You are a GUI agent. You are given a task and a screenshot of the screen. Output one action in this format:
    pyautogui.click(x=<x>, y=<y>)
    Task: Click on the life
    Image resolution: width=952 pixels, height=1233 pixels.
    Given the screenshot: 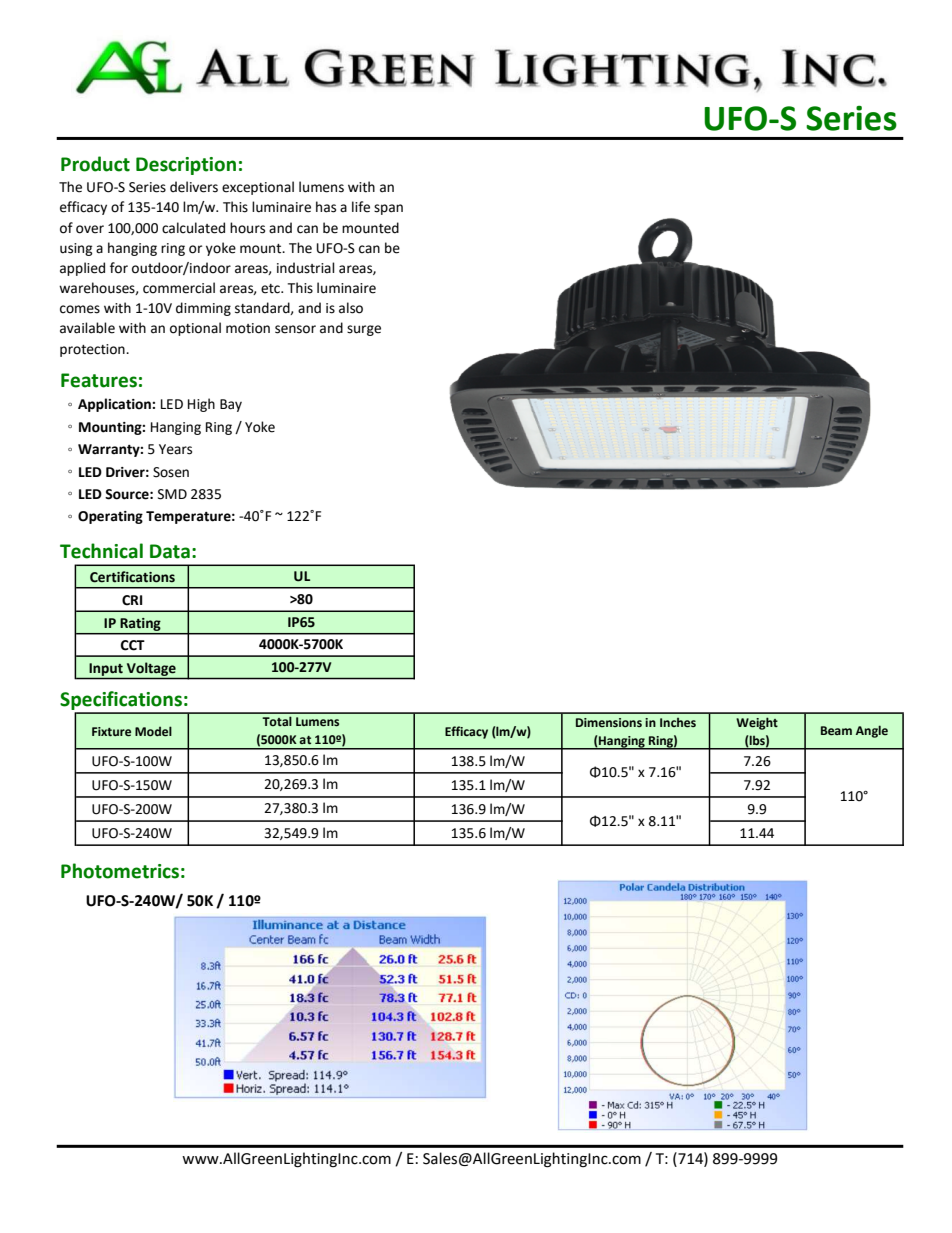 What is the action you would take?
    pyautogui.click(x=361, y=207)
